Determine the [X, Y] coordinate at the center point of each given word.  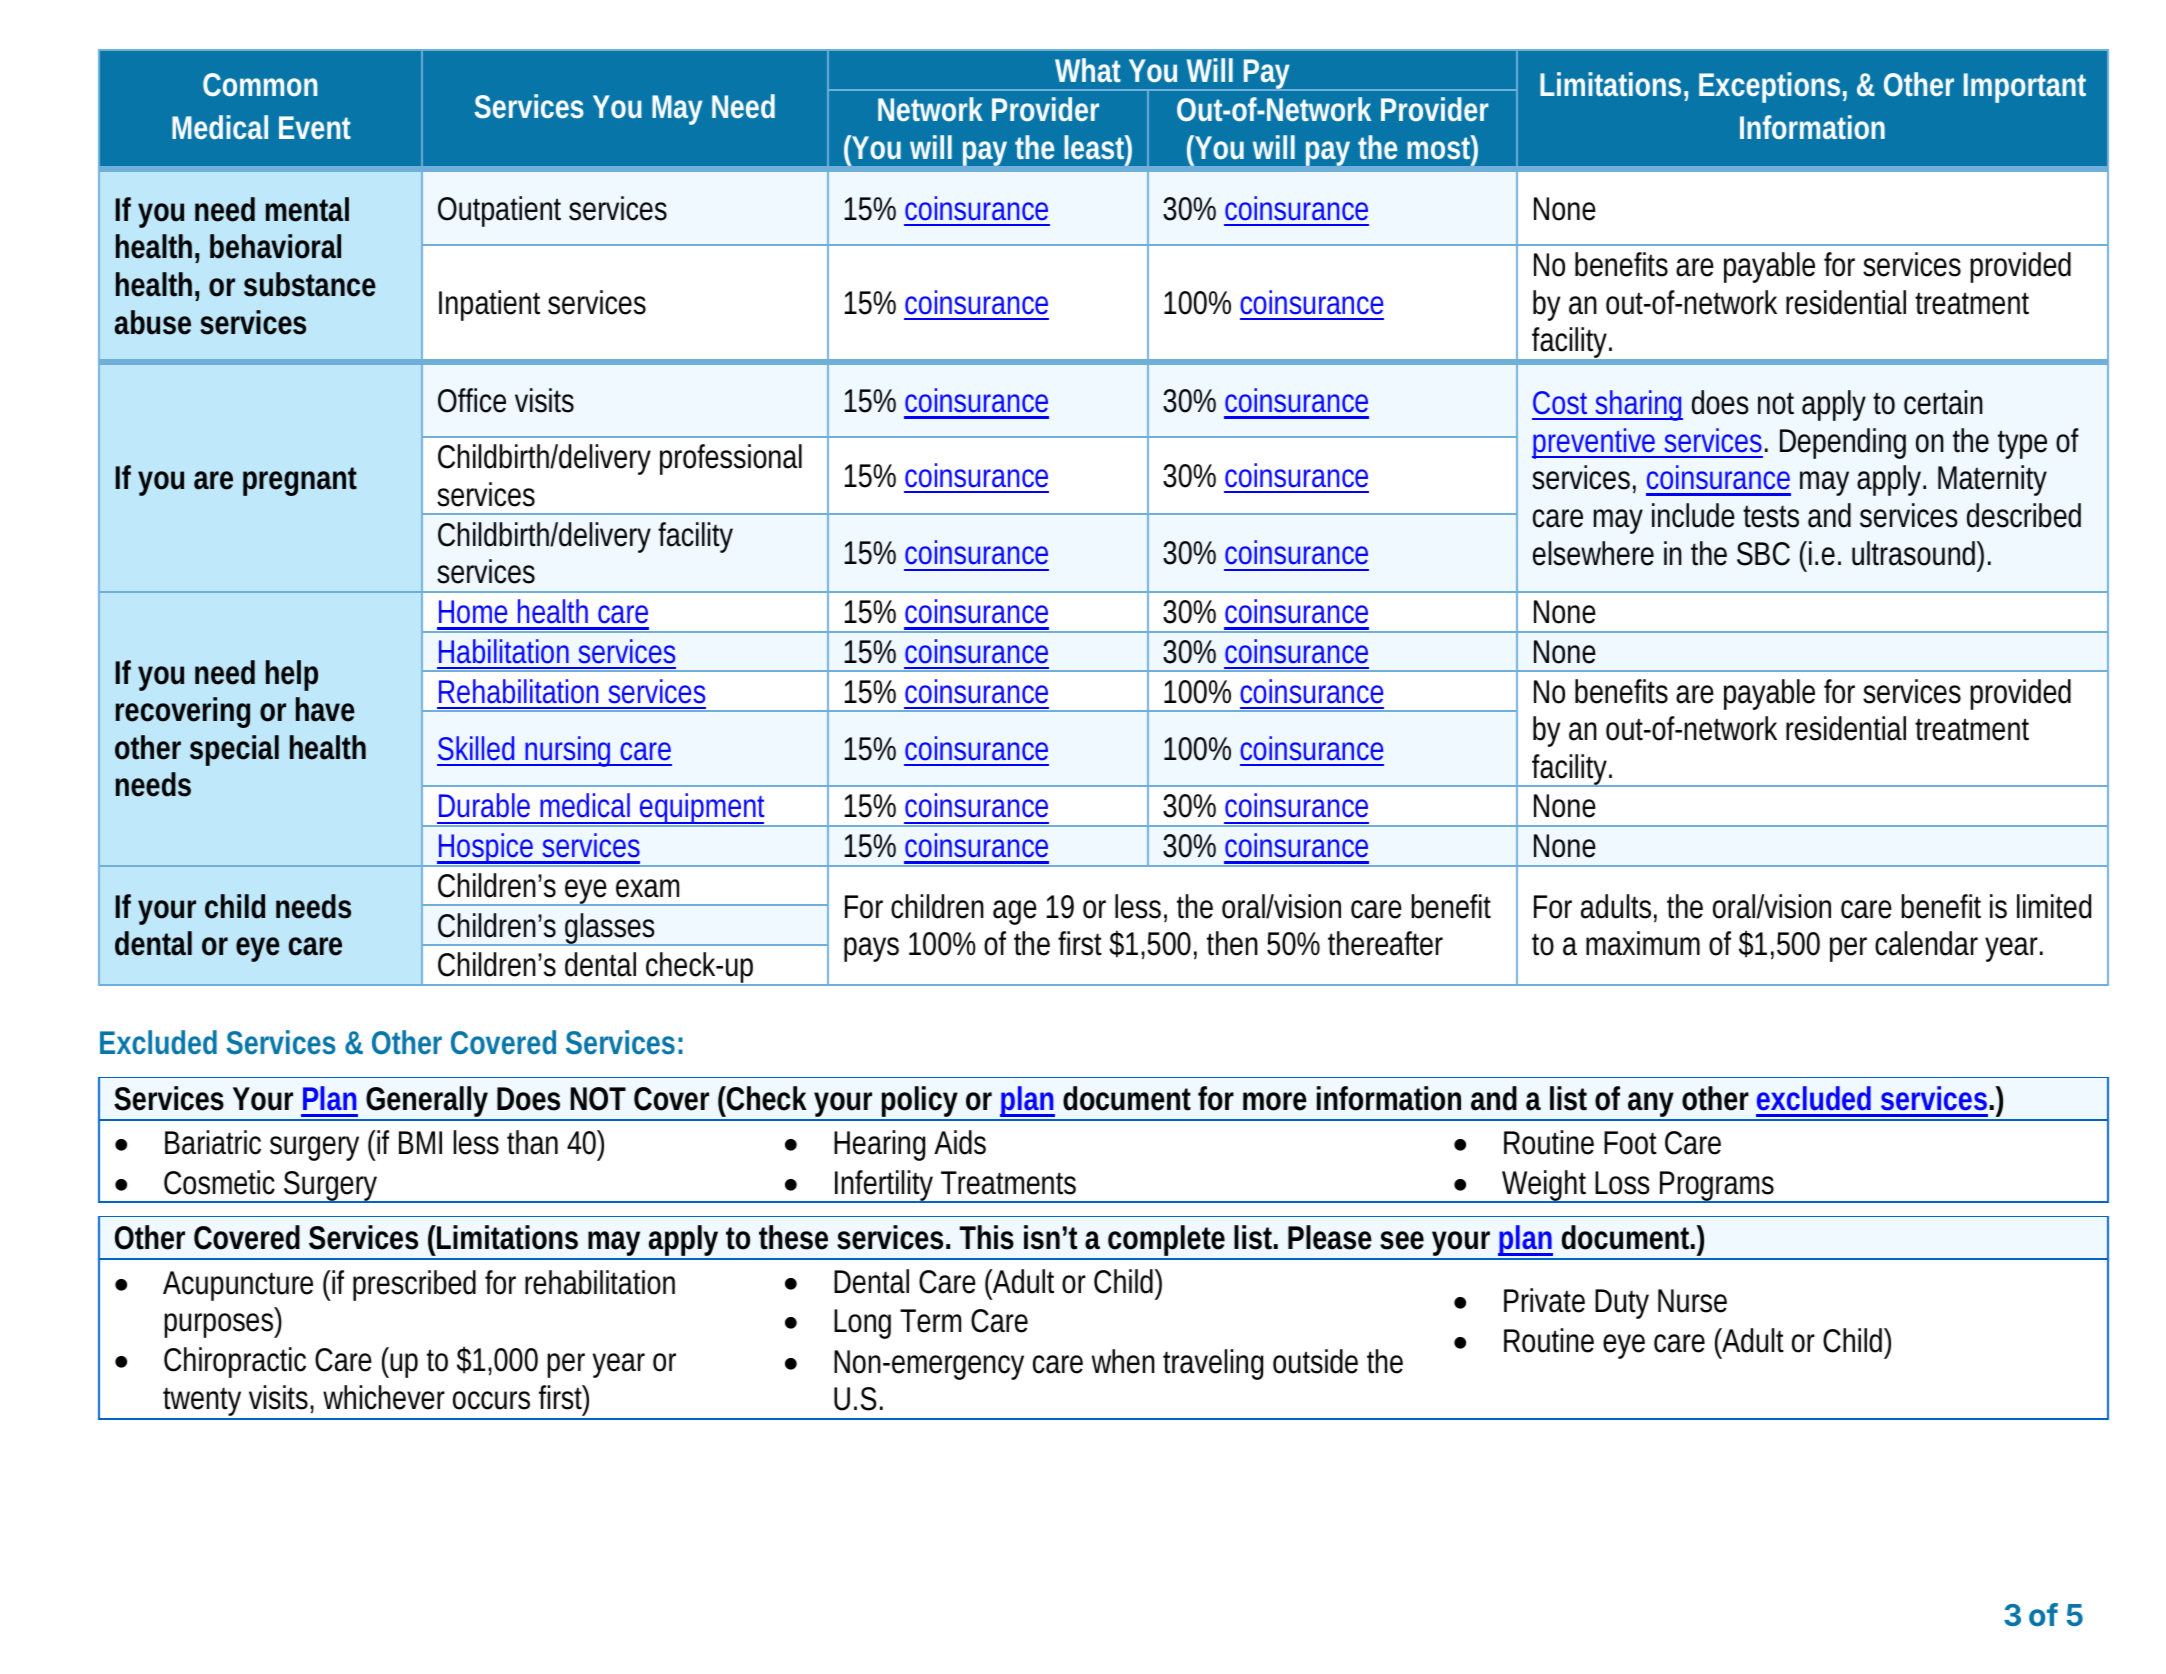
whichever [384, 1397]
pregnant [300, 481]
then [1232, 943]
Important [2025, 88]
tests [1771, 516]
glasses [612, 929]
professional [731, 459]
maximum [1643, 943]
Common [260, 84]
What [1088, 70]
